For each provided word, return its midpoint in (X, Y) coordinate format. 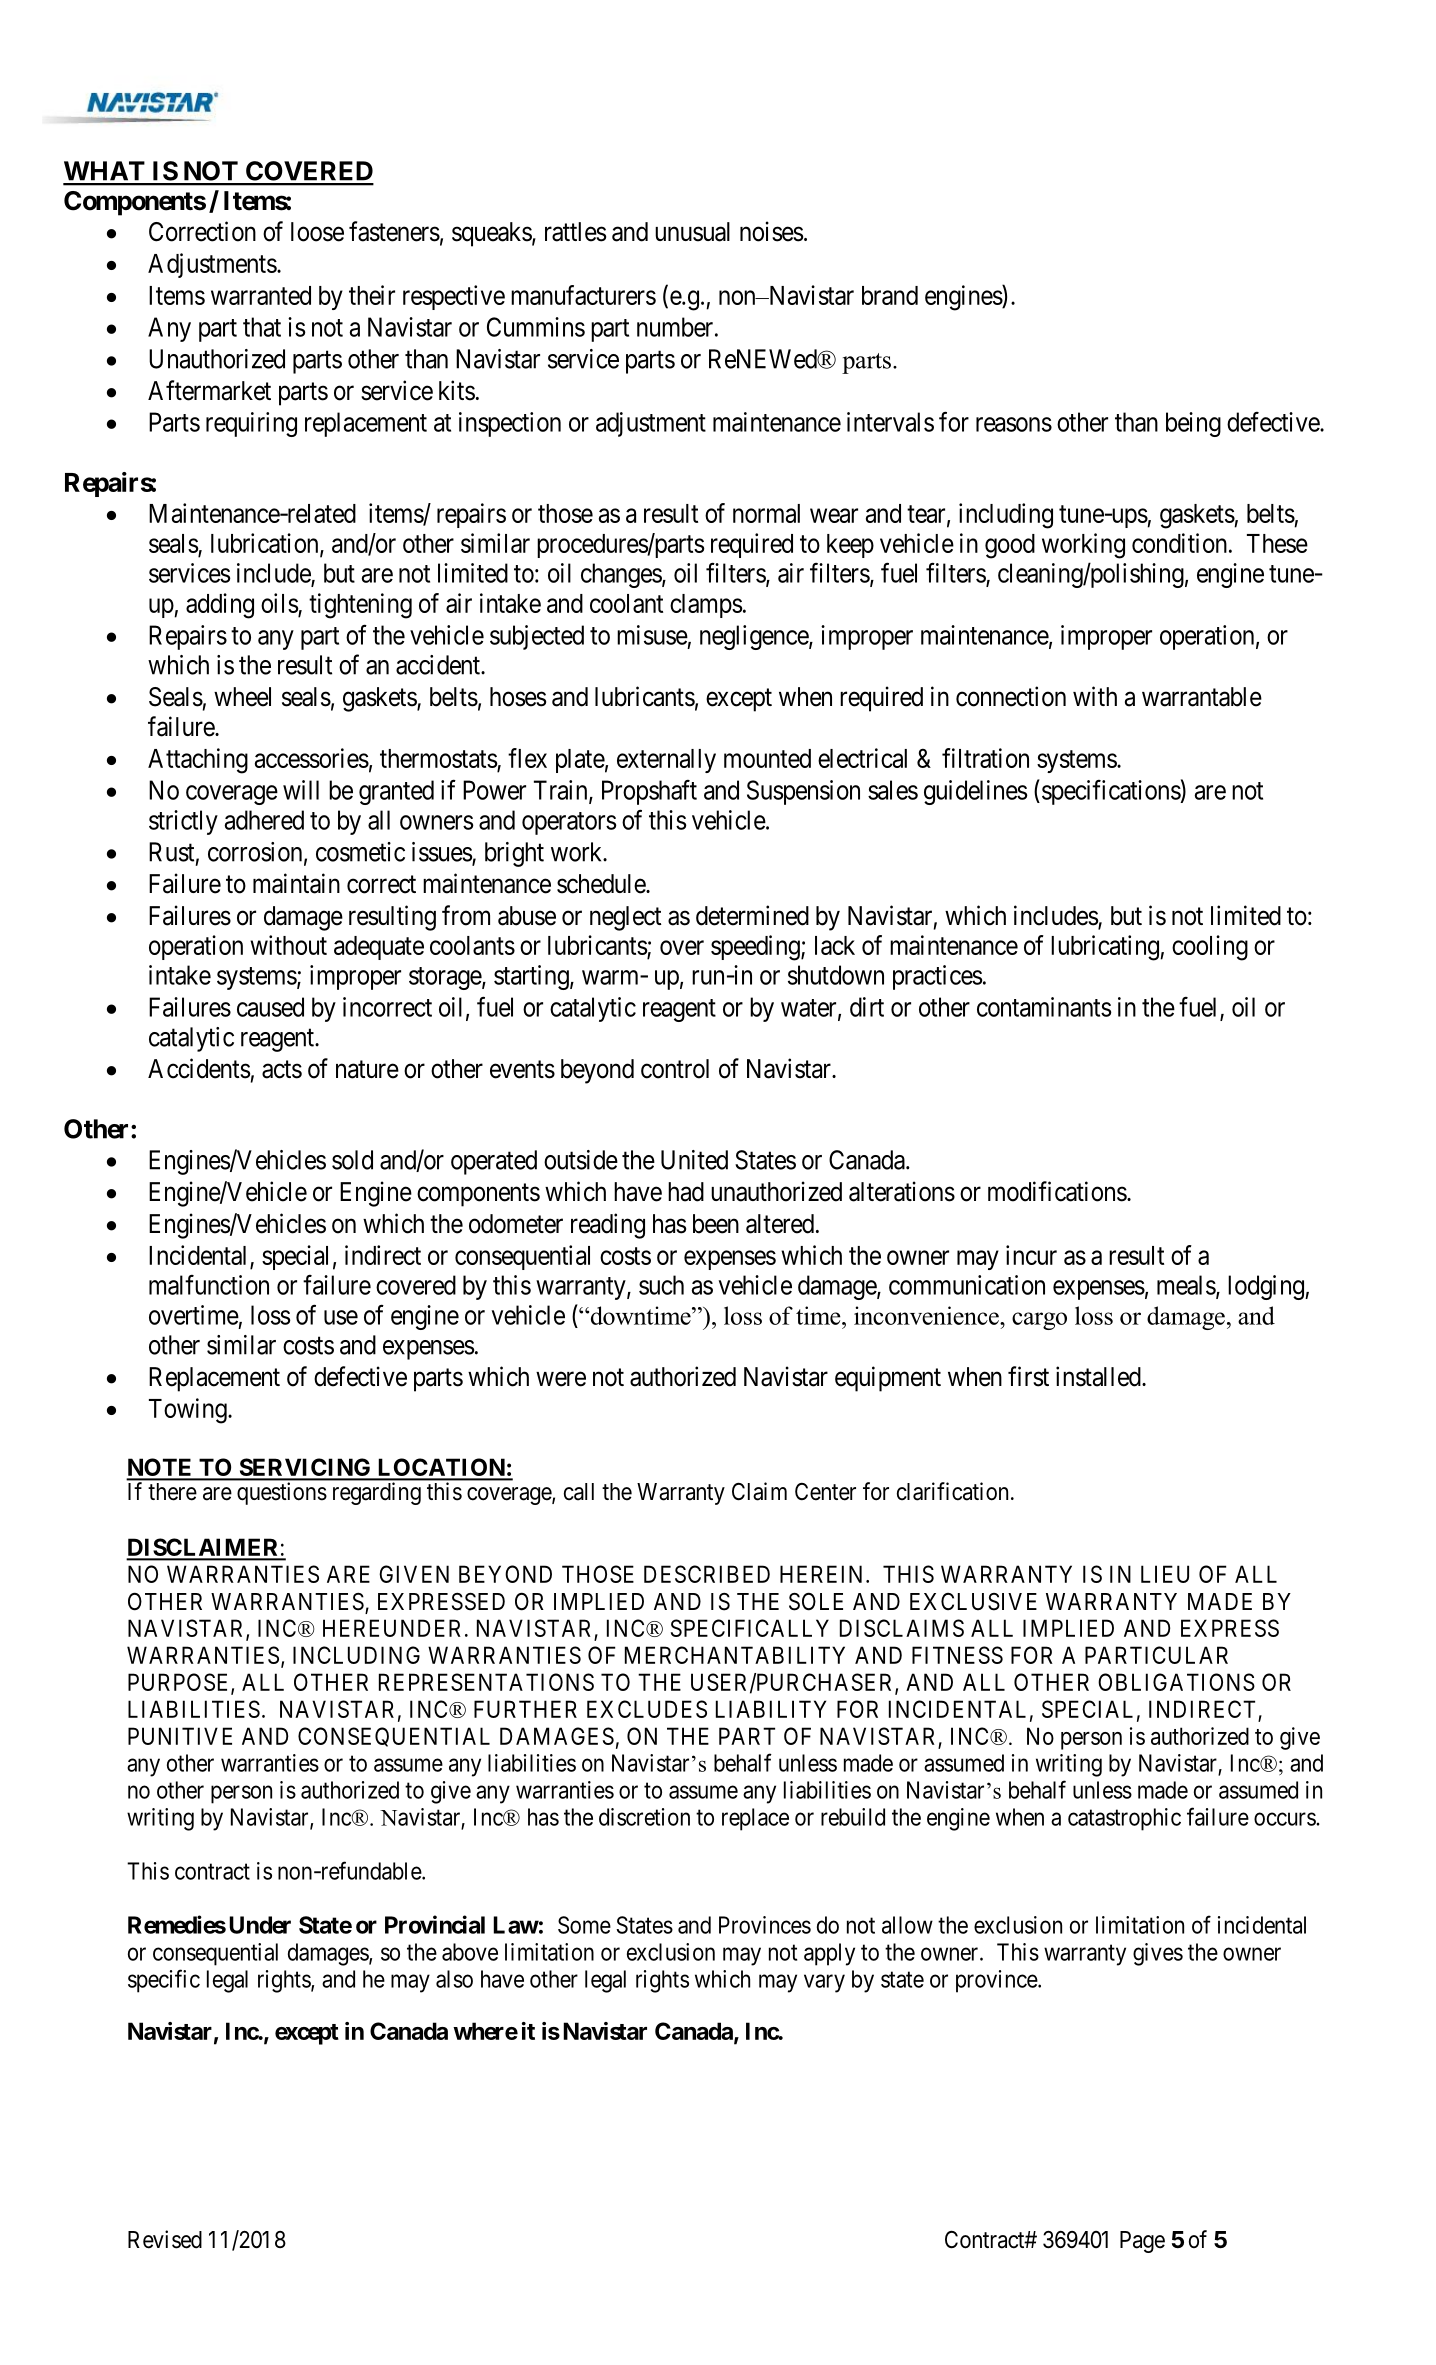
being (1193, 424)
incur (1031, 1255)
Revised (165, 2239)
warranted (261, 295)
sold (352, 1160)
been (716, 1224)
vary (824, 1983)
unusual (692, 232)
